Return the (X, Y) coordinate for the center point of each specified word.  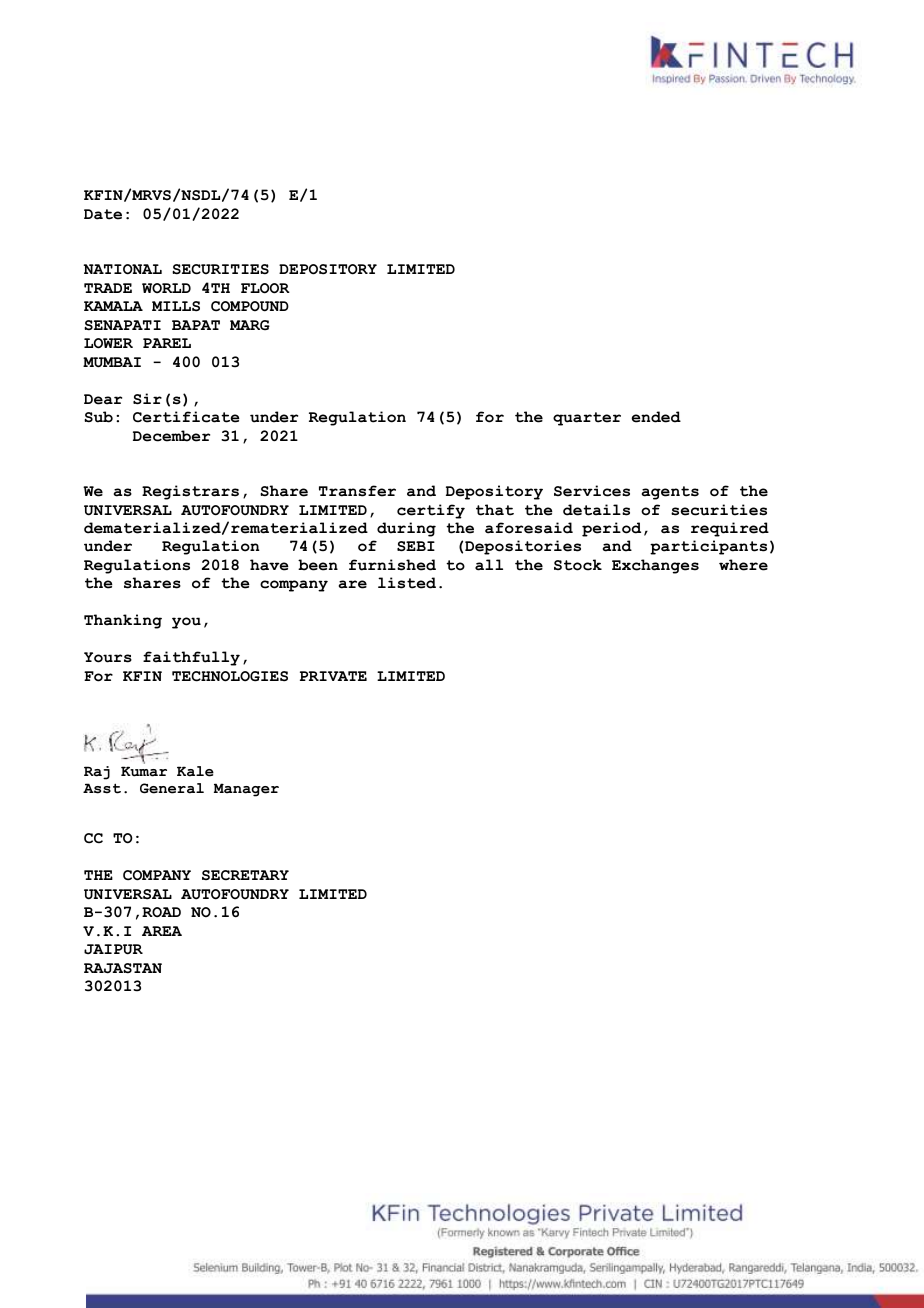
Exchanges (655, 566)
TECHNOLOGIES (230, 676)
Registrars (190, 492)
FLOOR (265, 288)
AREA (162, 931)
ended (656, 417)
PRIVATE (333, 676)
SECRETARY (245, 875)
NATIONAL (122, 269)
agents (670, 493)
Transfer (357, 491)
